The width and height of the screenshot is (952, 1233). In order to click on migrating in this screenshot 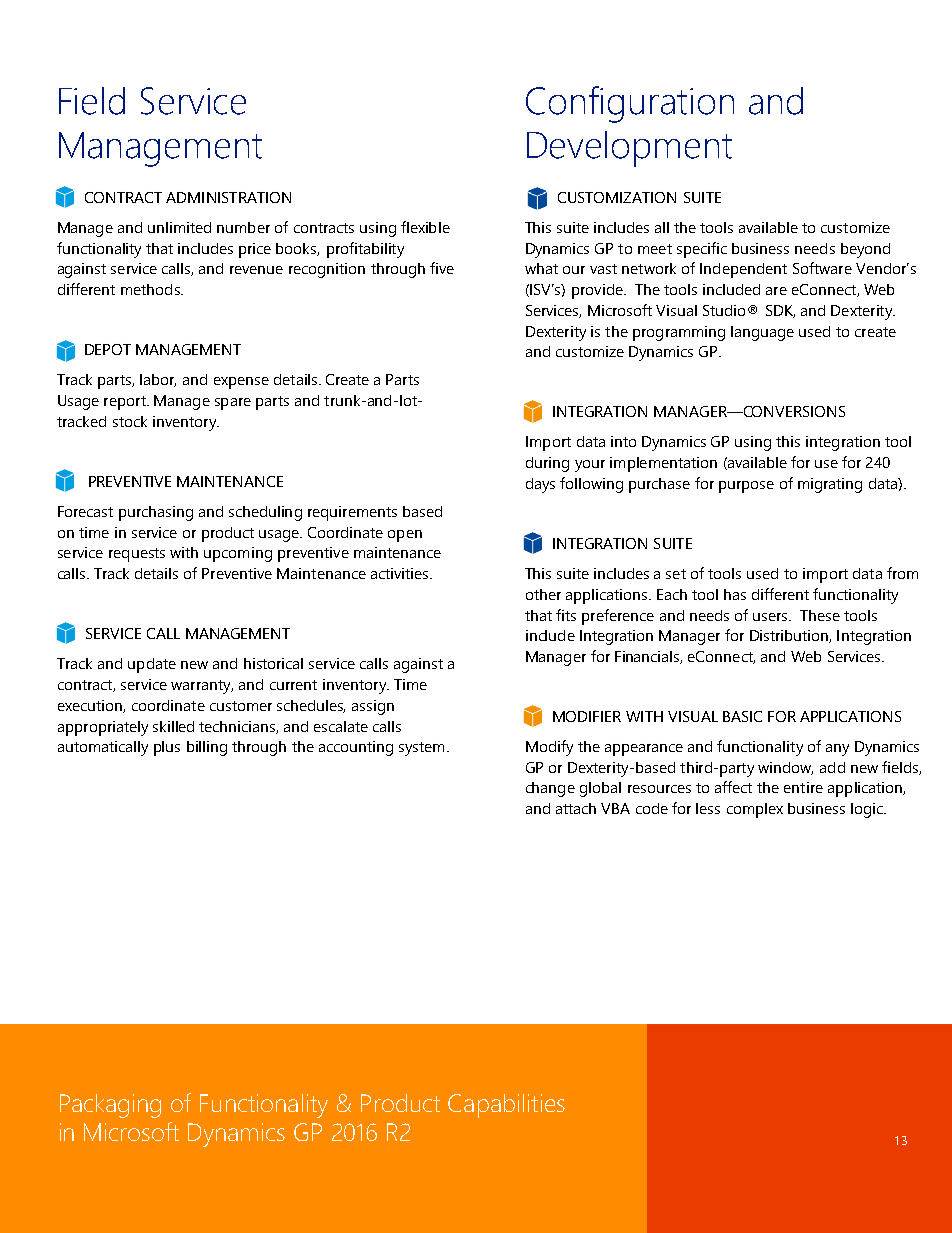, I will do `click(830, 485)`.
